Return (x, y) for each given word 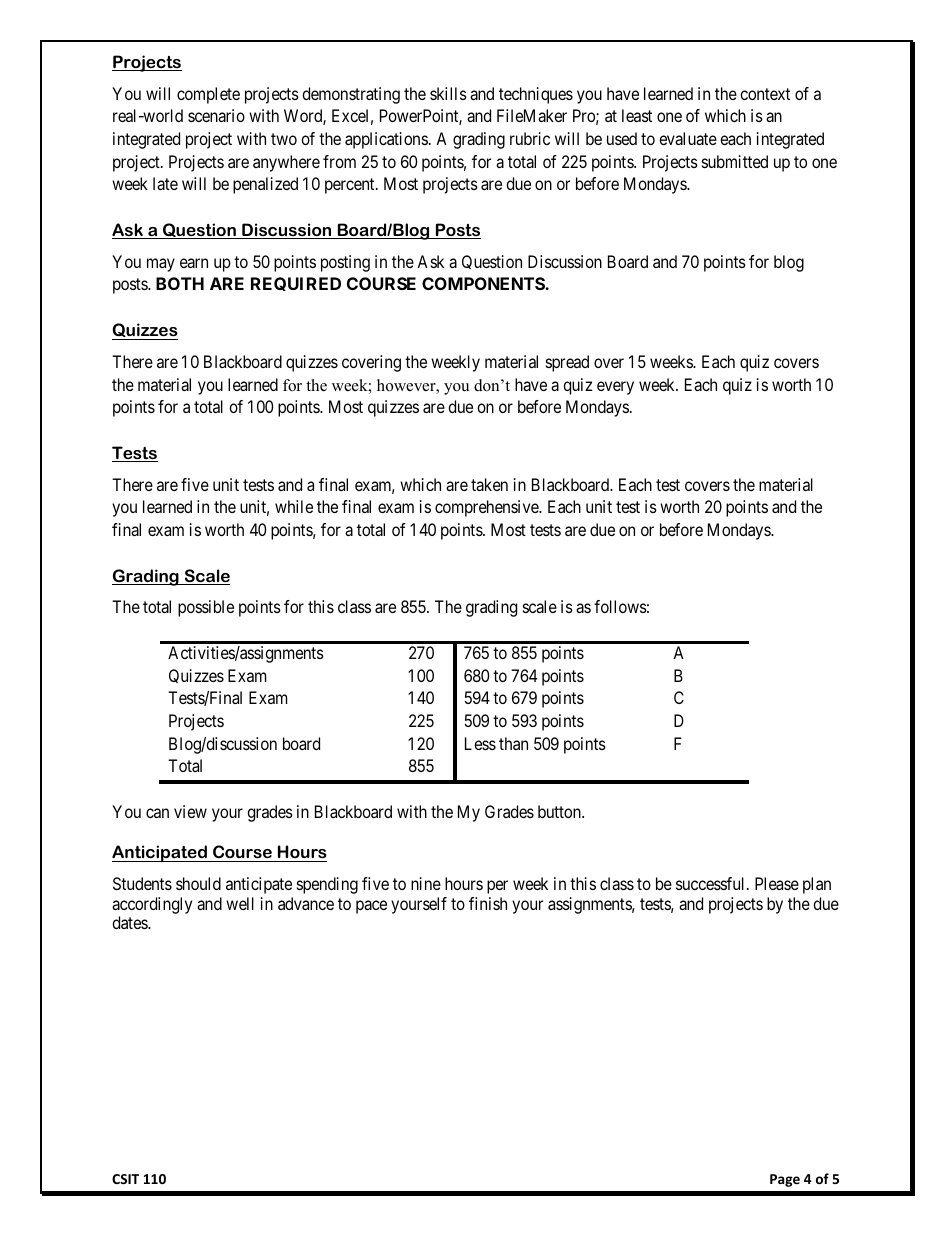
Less (480, 743)
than (513, 743)
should (198, 883)
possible (206, 608)
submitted (735, 161)
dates (130, 922)
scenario (216, 115)
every (615, 388)
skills (448, 93)
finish (488, 903)
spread (567, 363)
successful (712, 883)
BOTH (180, 283)
